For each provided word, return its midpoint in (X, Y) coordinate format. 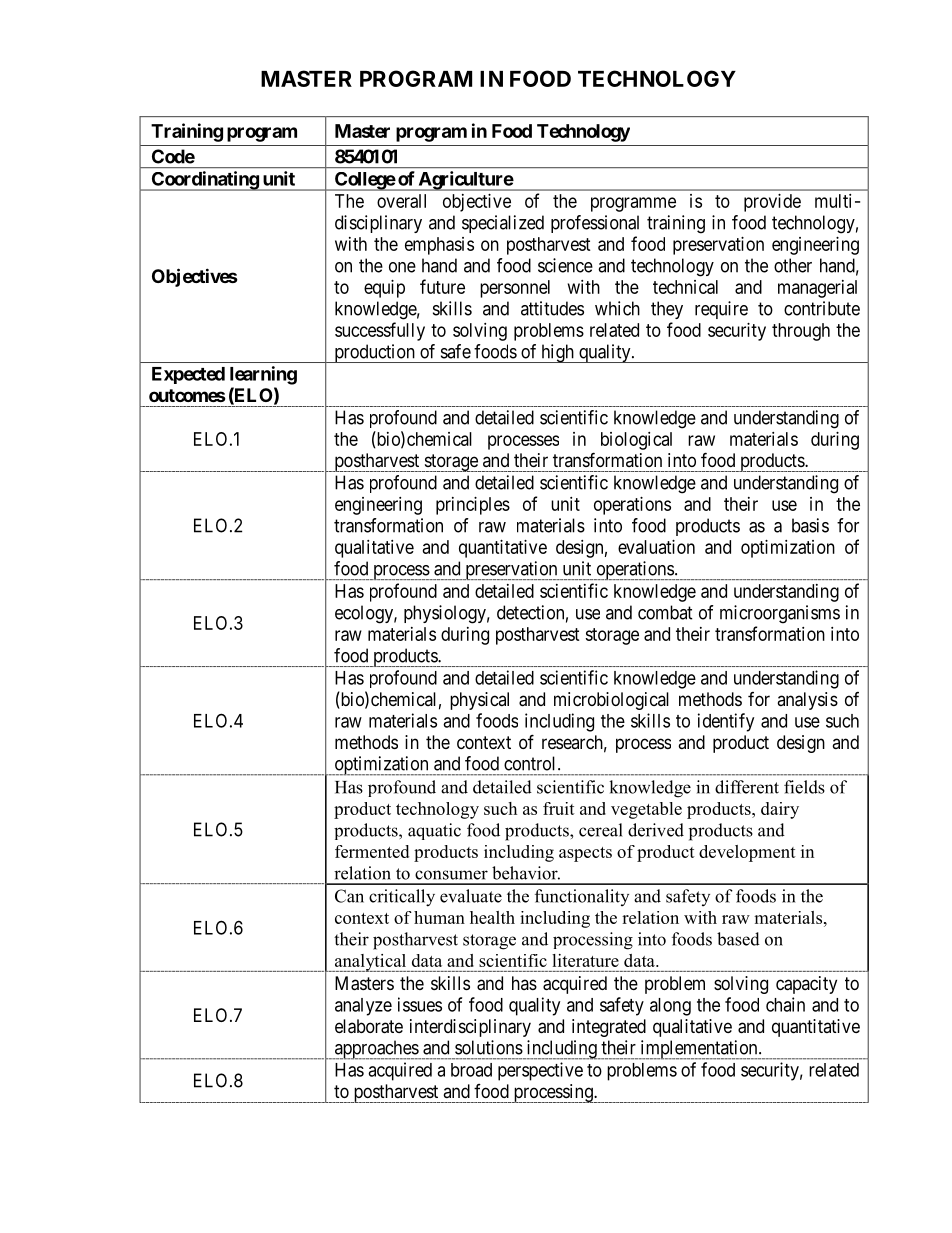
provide (772, 203)
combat (665, 612)
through (801, 332)
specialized (503, 224)
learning (263, 375)
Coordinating (204, 181)
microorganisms (780, 614)
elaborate (369, 1026)
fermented (372, 851)
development (747, 853)
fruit (559, 808)
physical (479, 701)
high (557, 353)
